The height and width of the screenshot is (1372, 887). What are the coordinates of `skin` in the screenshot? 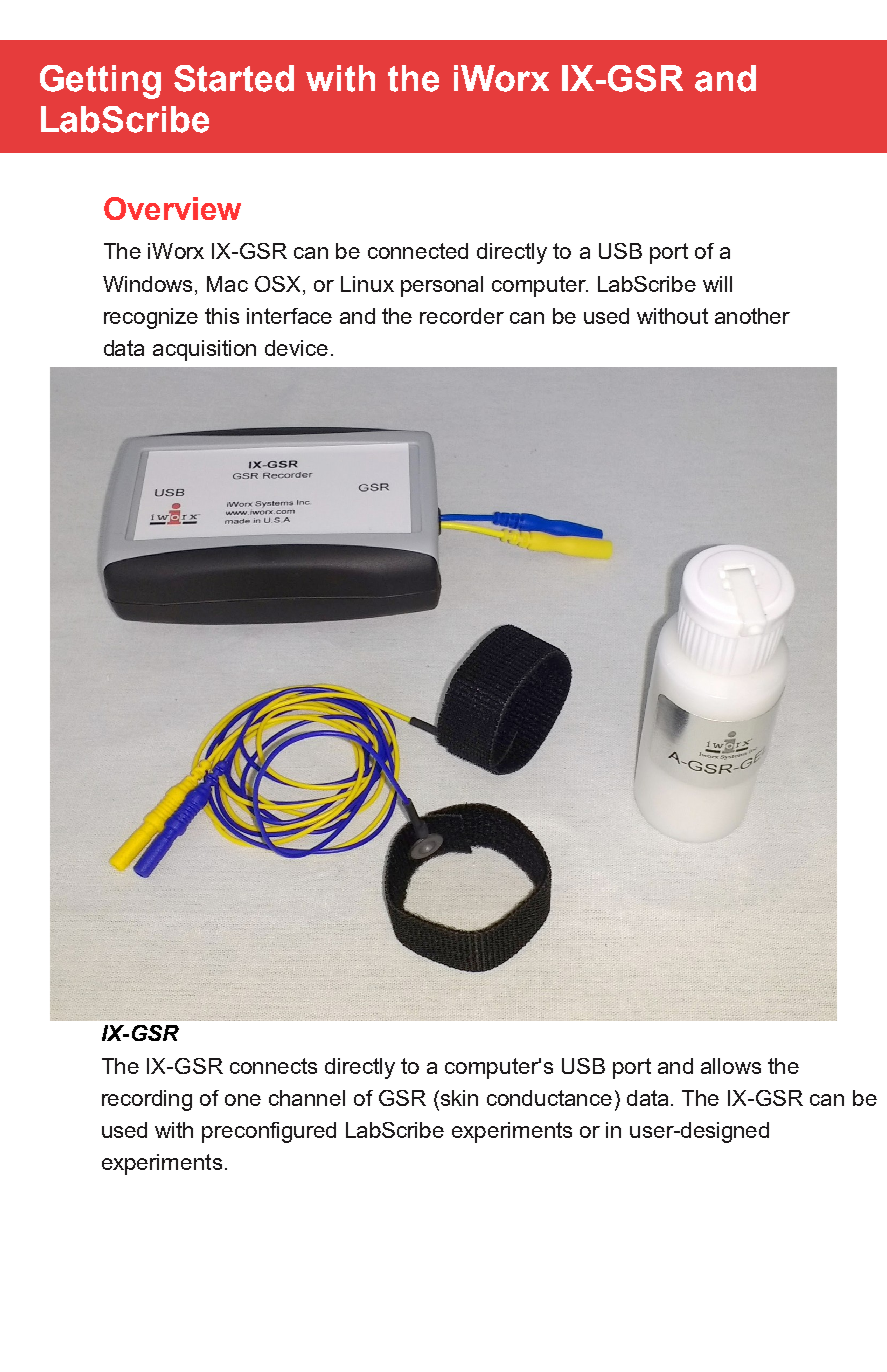 It's located at (458, 1098).
